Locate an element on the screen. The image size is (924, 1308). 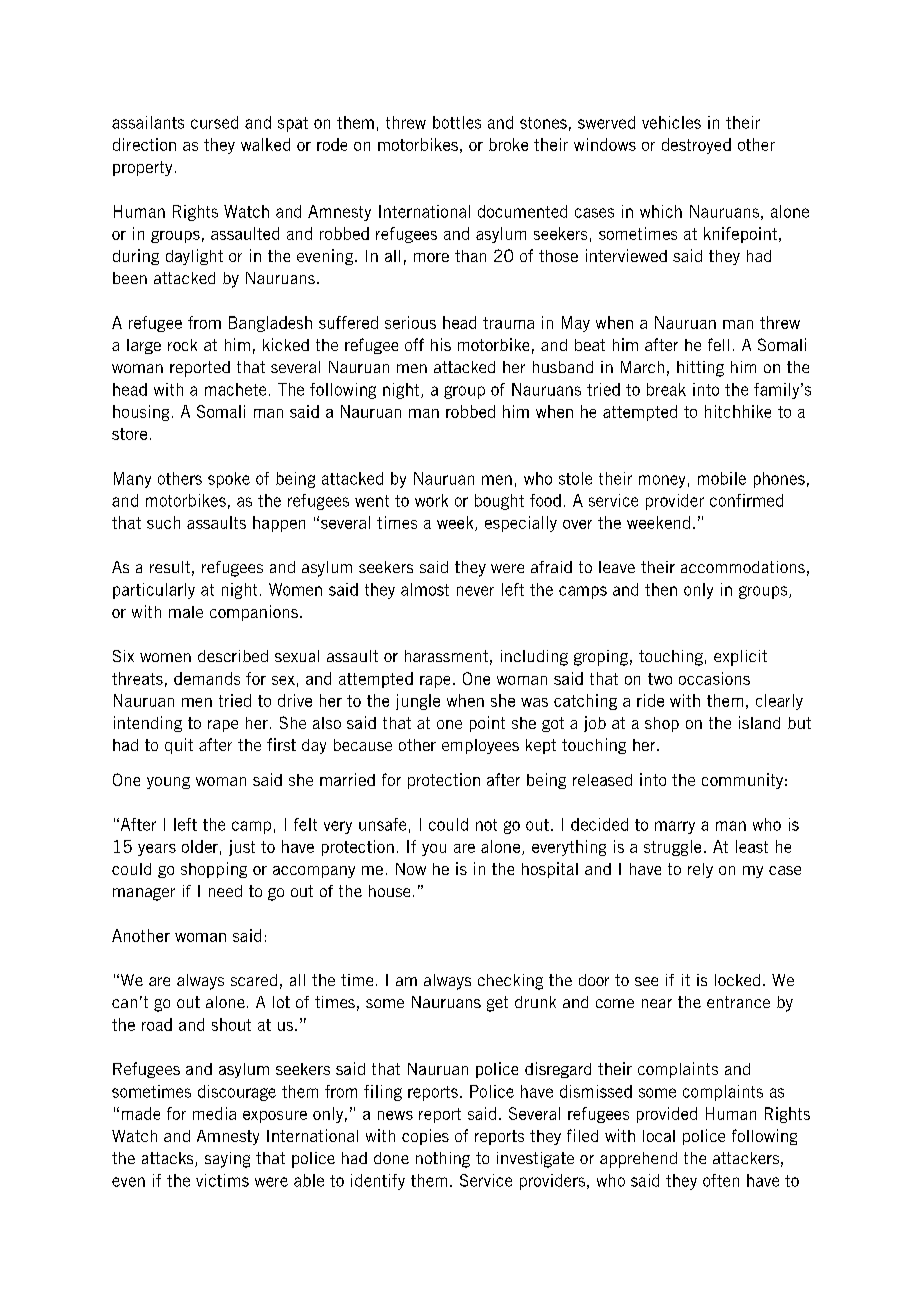
described is located at coordinates (233, 656).
